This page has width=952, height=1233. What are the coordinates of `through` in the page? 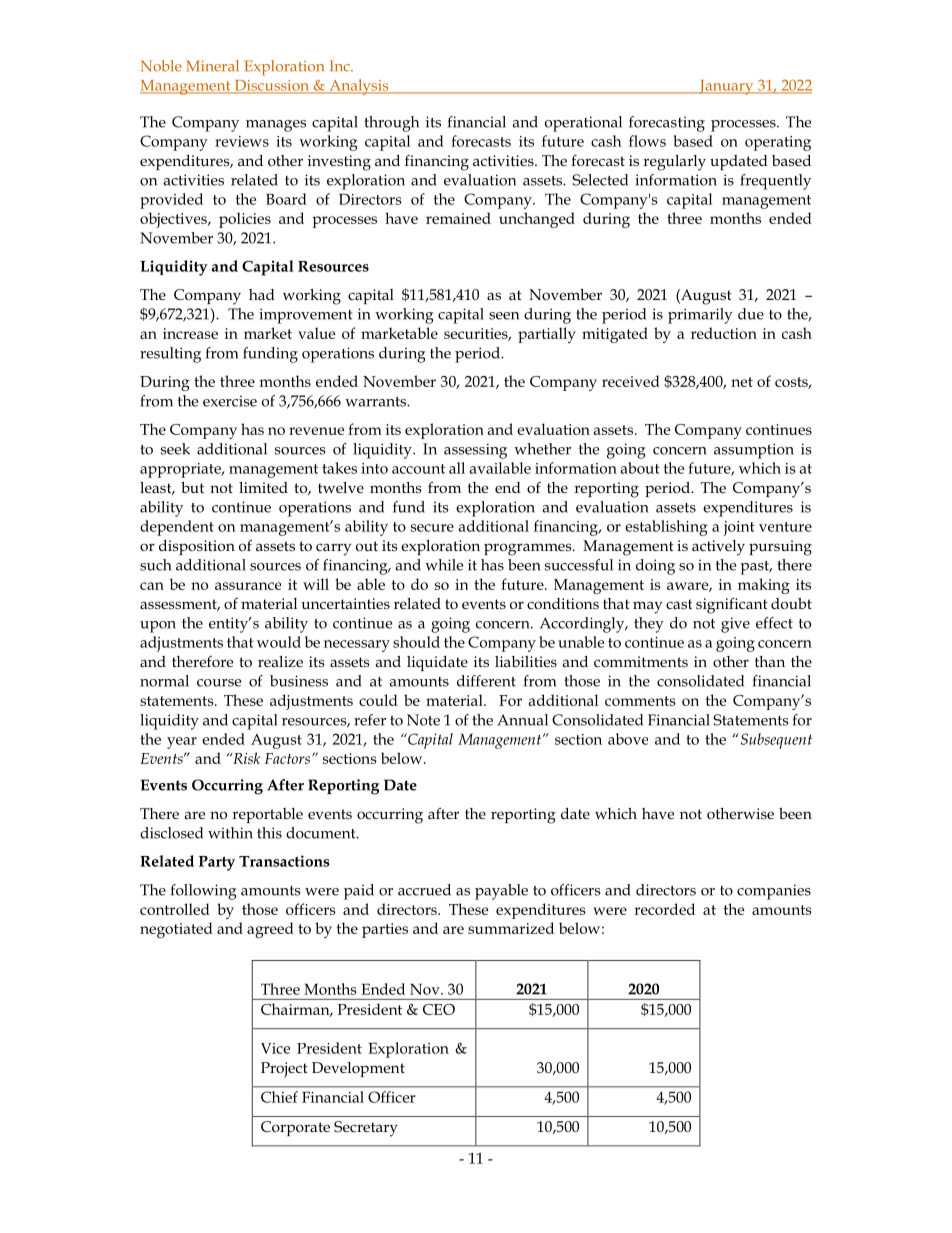 It's located at (391, 124).
